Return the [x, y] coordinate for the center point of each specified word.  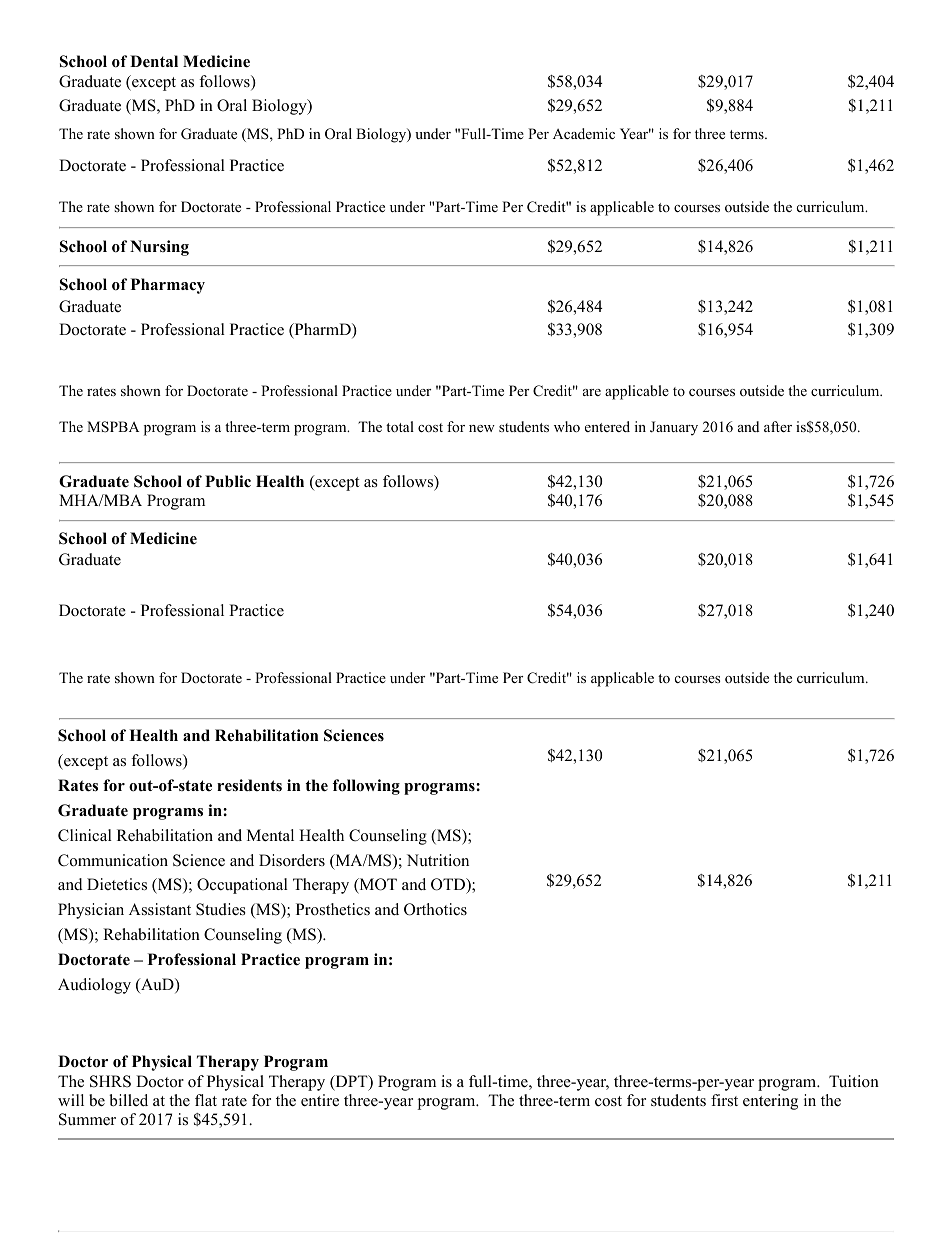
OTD [449, 886]
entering [770, 1102]
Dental [154, 61]
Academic [584, 133]
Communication [113, 860]
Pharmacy [168, 286]
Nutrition [438, 860]
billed [128, 1100]
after [778, 426]
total [400, 427]
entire [320, 1100]
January [674, 428]
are [592, 392]
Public [228, 481]
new [482, 428]
